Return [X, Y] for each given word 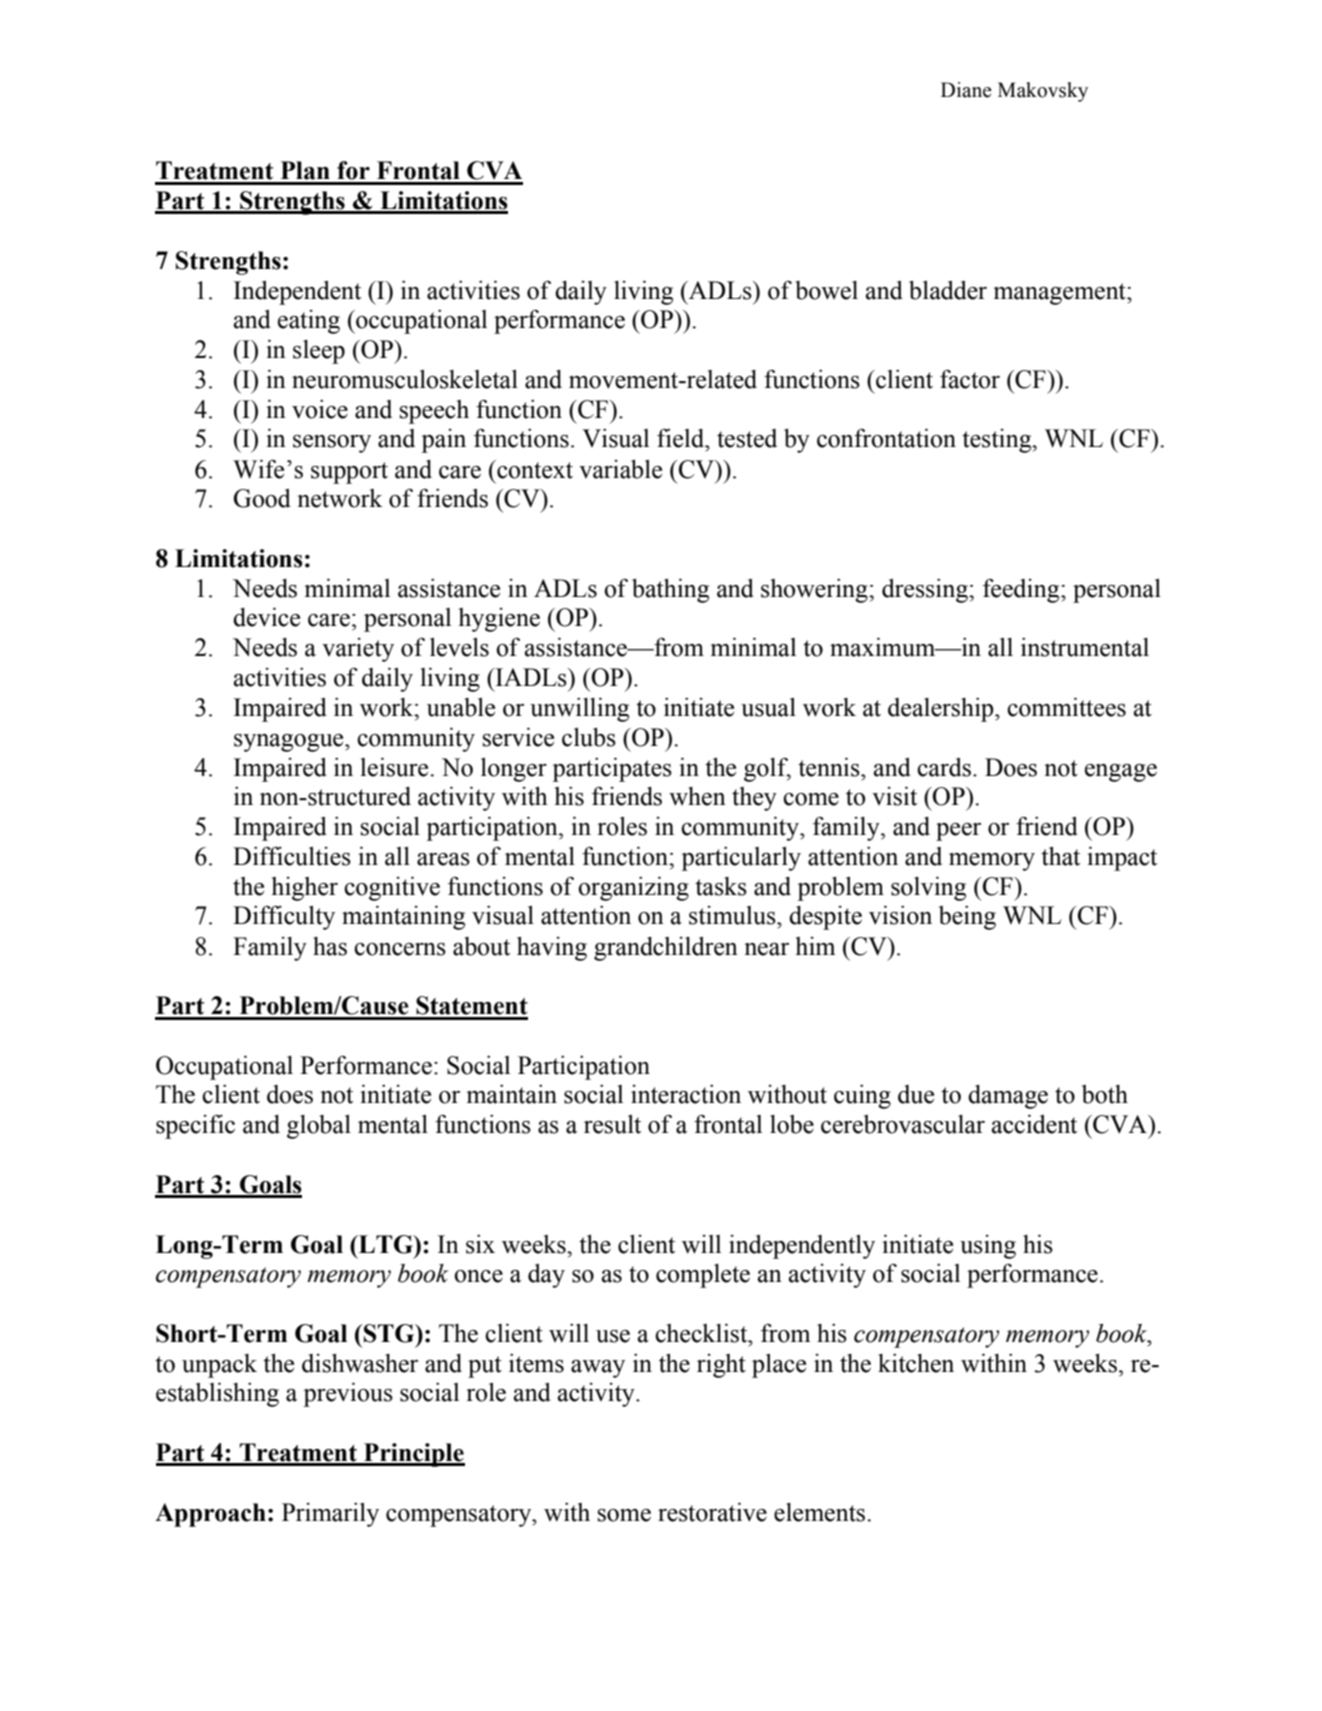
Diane [966, 90]
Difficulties [292, 856]
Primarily [330, 1515]
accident [1034, 1124]
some [624, 1515]
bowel [826, 290]
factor [970, 379]
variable [620, 469]
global [319, 1127]
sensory [332, 444]
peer [958, 832]
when [697, 796]
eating [309, 322]
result [612, 1124]
